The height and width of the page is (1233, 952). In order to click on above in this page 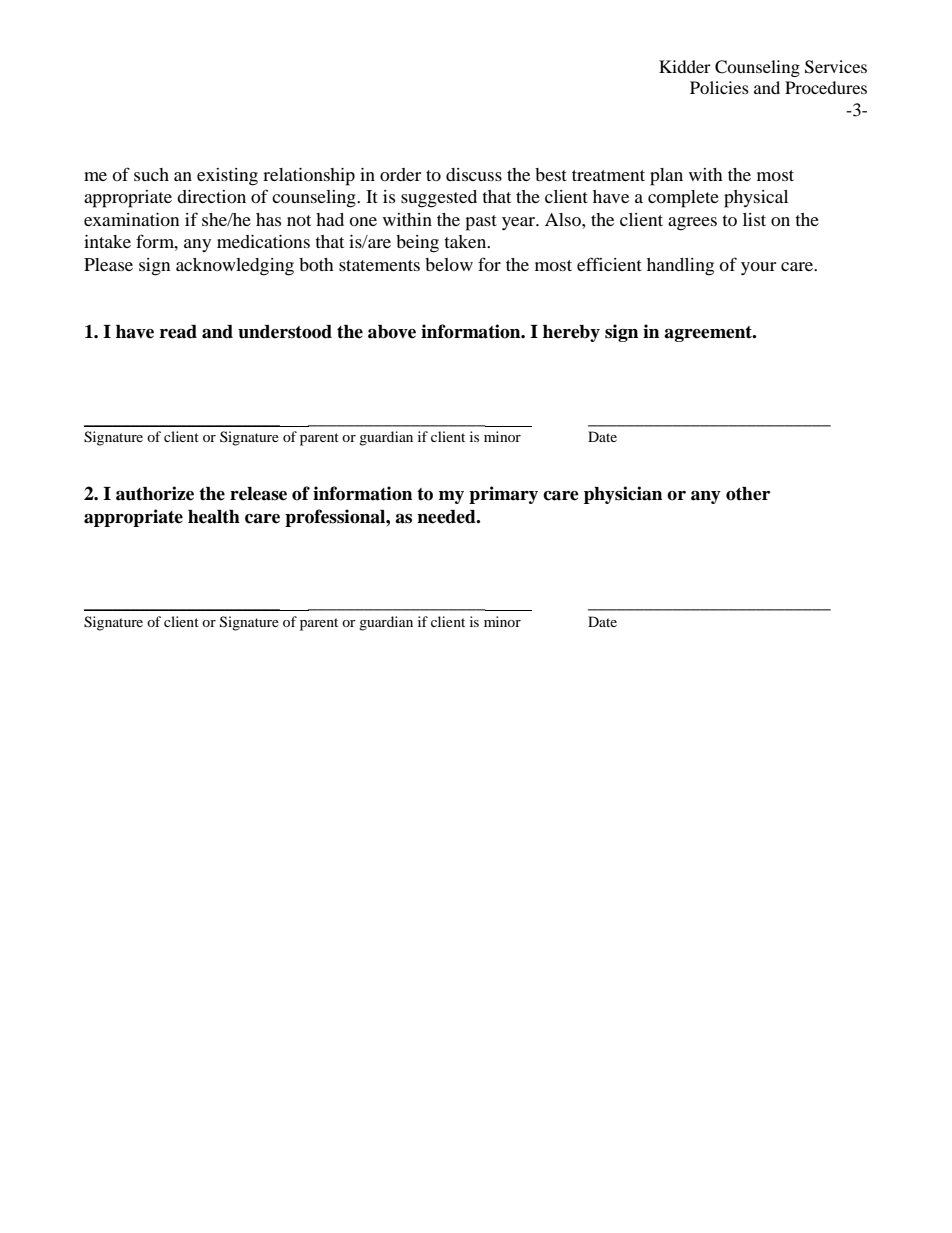, I will do `click(392, 332)`.
